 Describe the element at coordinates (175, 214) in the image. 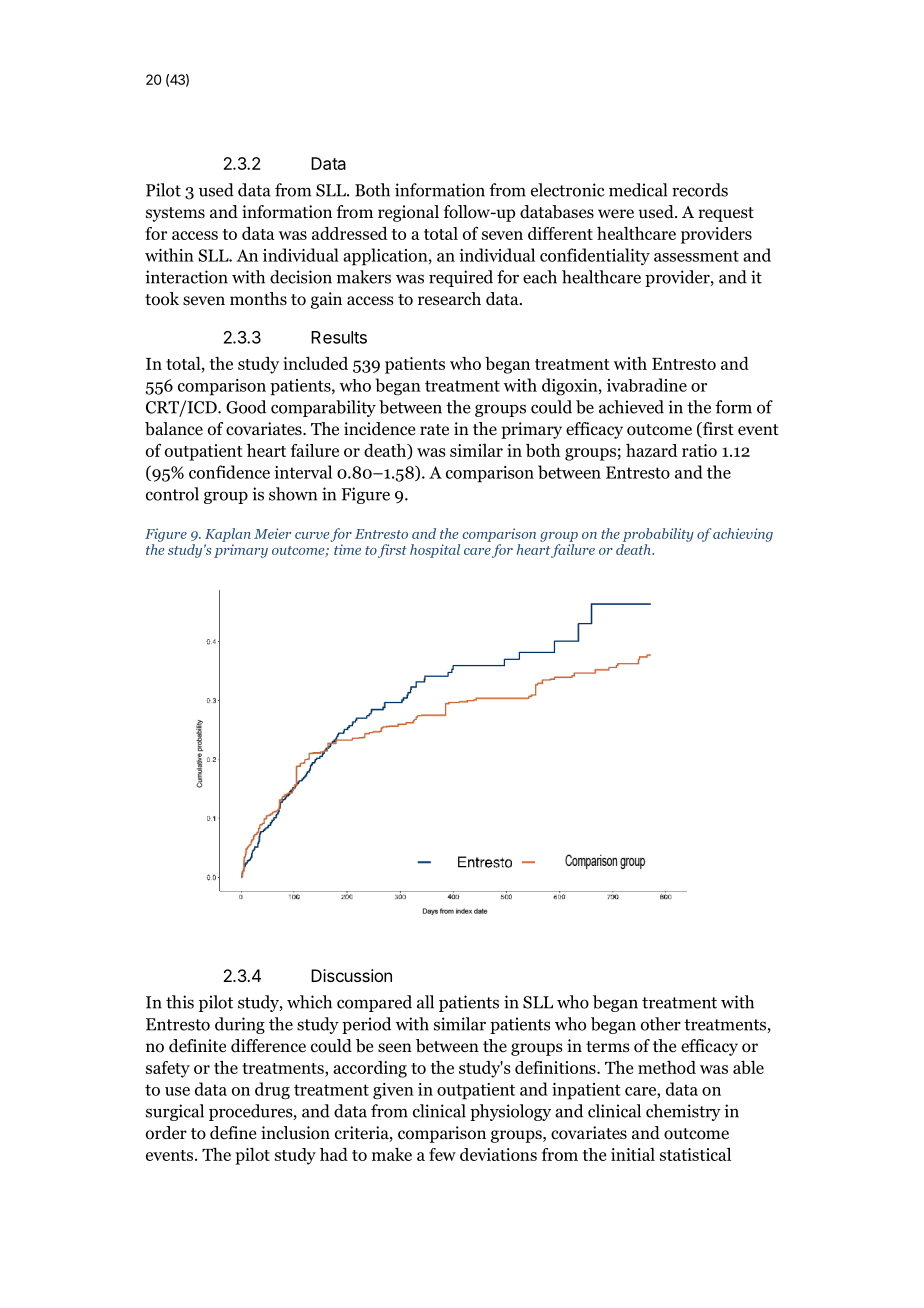

I see `systems` at that location.
